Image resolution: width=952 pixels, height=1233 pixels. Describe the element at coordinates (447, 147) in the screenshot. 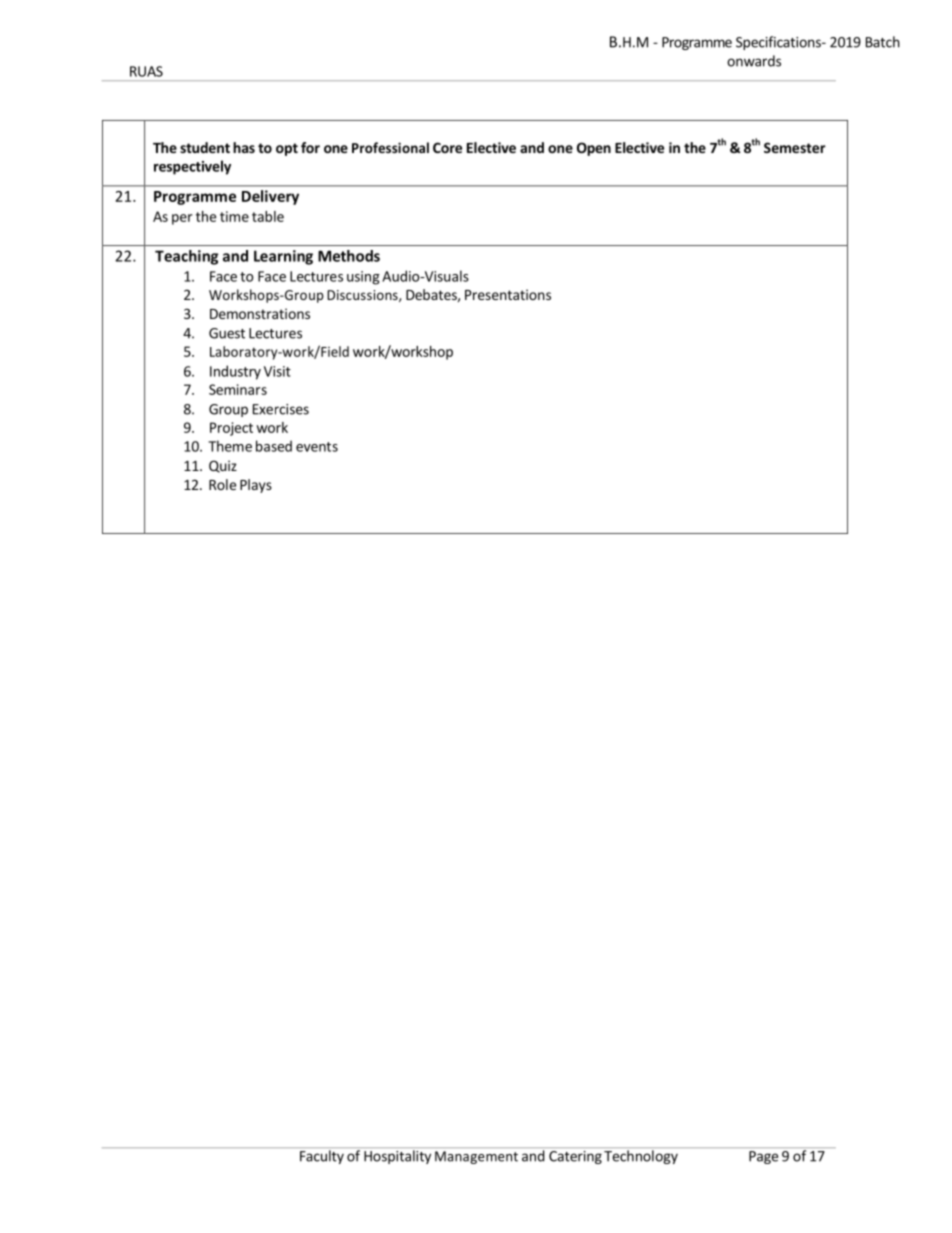

I see `Core` at that location.
